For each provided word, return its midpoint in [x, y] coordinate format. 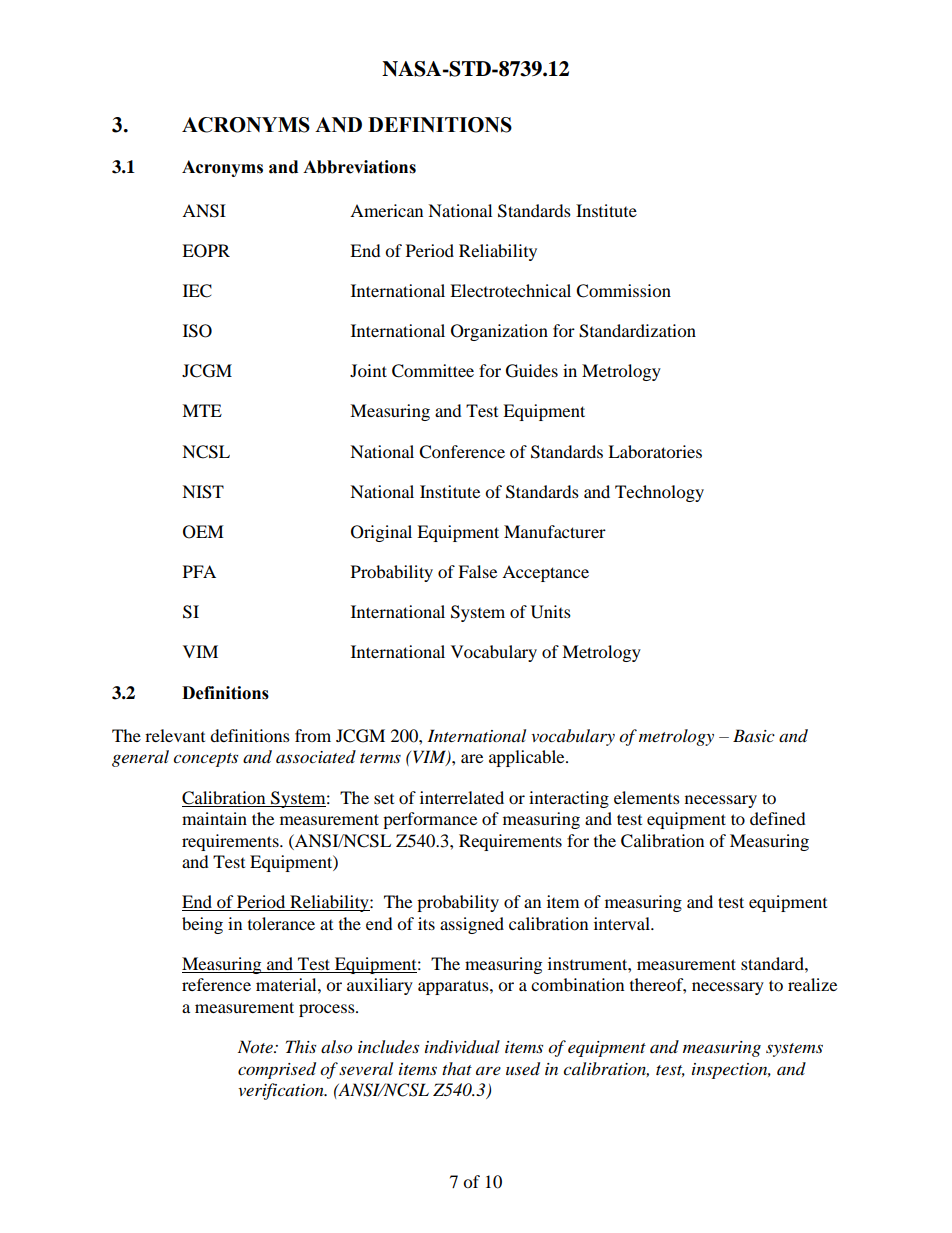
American [386, 210]
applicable [528, 758]
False [477, 571]
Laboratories [655, 451]
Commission [623, 291]
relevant [175, 735]
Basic [754, 735]
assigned [472, 925]
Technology [659, 493]
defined [778, 818]
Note [256, 1047]
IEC [197, 291]
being [202, 925]
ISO [197, 331]
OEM [203, 532]
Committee [433, 371]
